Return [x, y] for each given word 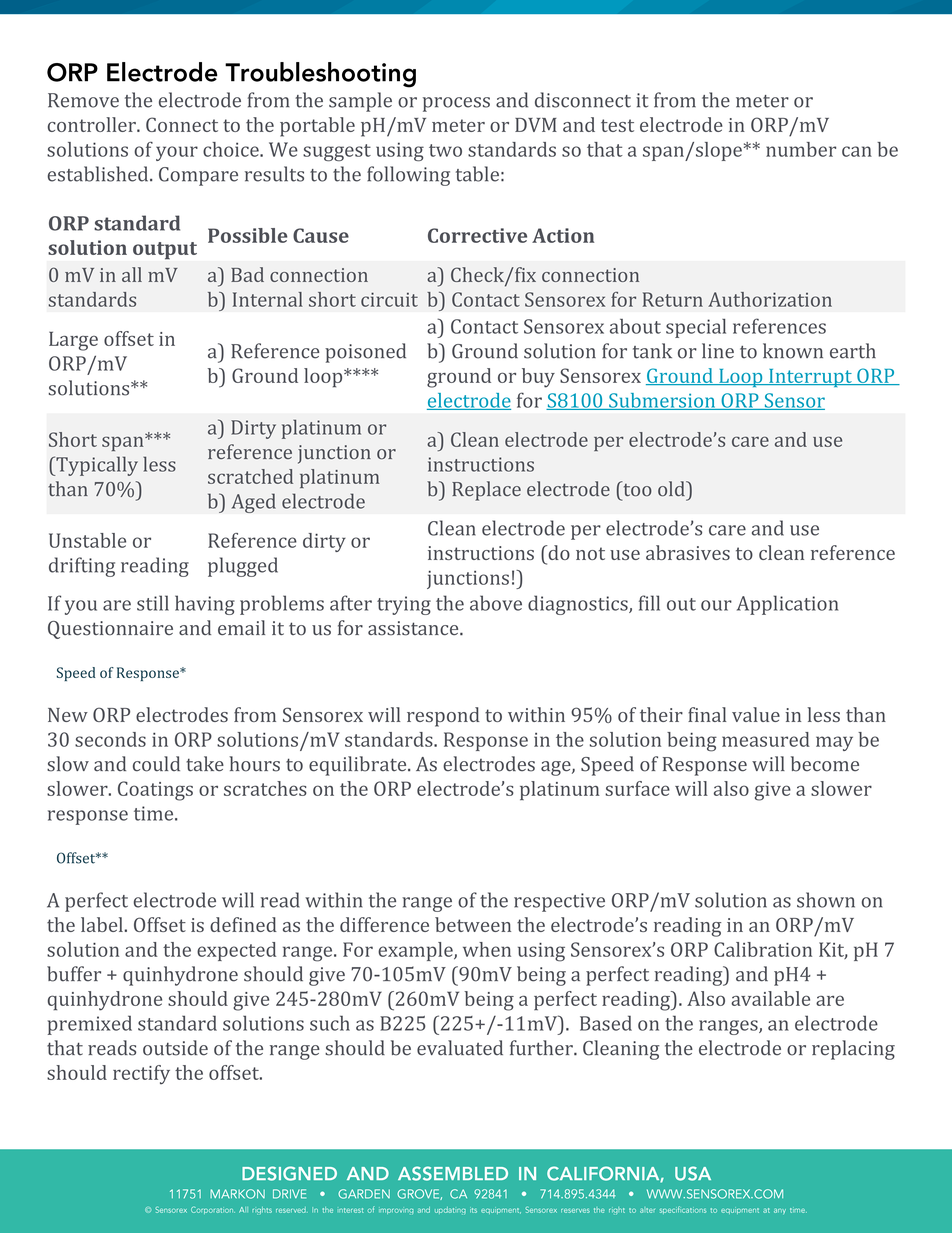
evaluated [460, 1048]
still [153, 603]
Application [788, 605]
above [496, 603]
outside [175, 1048]
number [801, 149]
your [177, 153]
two [445, 150]
